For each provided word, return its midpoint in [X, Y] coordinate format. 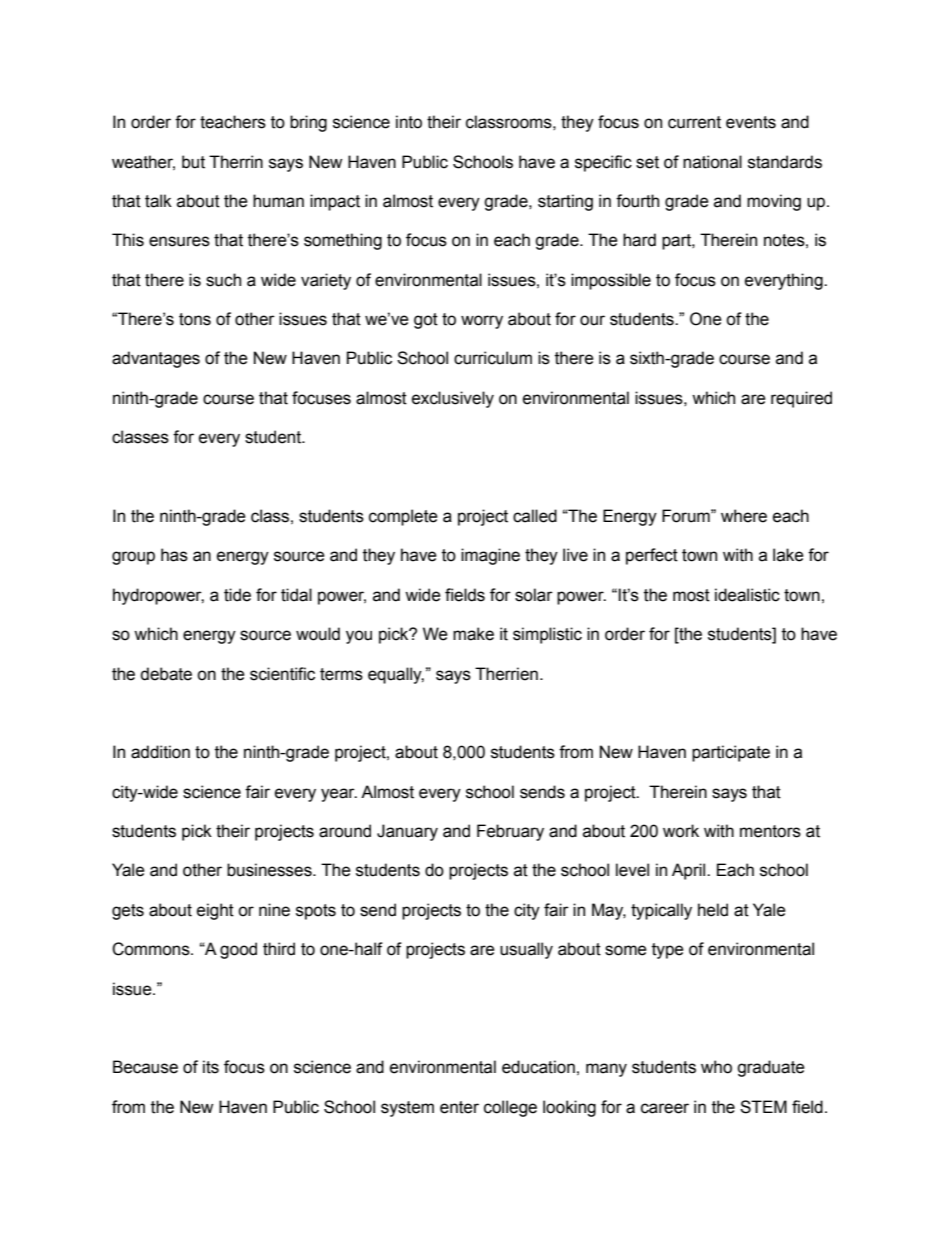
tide [237, 595]
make [473, 634]
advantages [156, 359]
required [801, 399]
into [409, 122]
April [690, 871]
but [193, 162]
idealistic [747, 595]
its [211, 1067]
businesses [270, 870]
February [510, 832]
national [712, 162]
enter [459, 1107]
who [716, 1067]
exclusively [453, 399]
